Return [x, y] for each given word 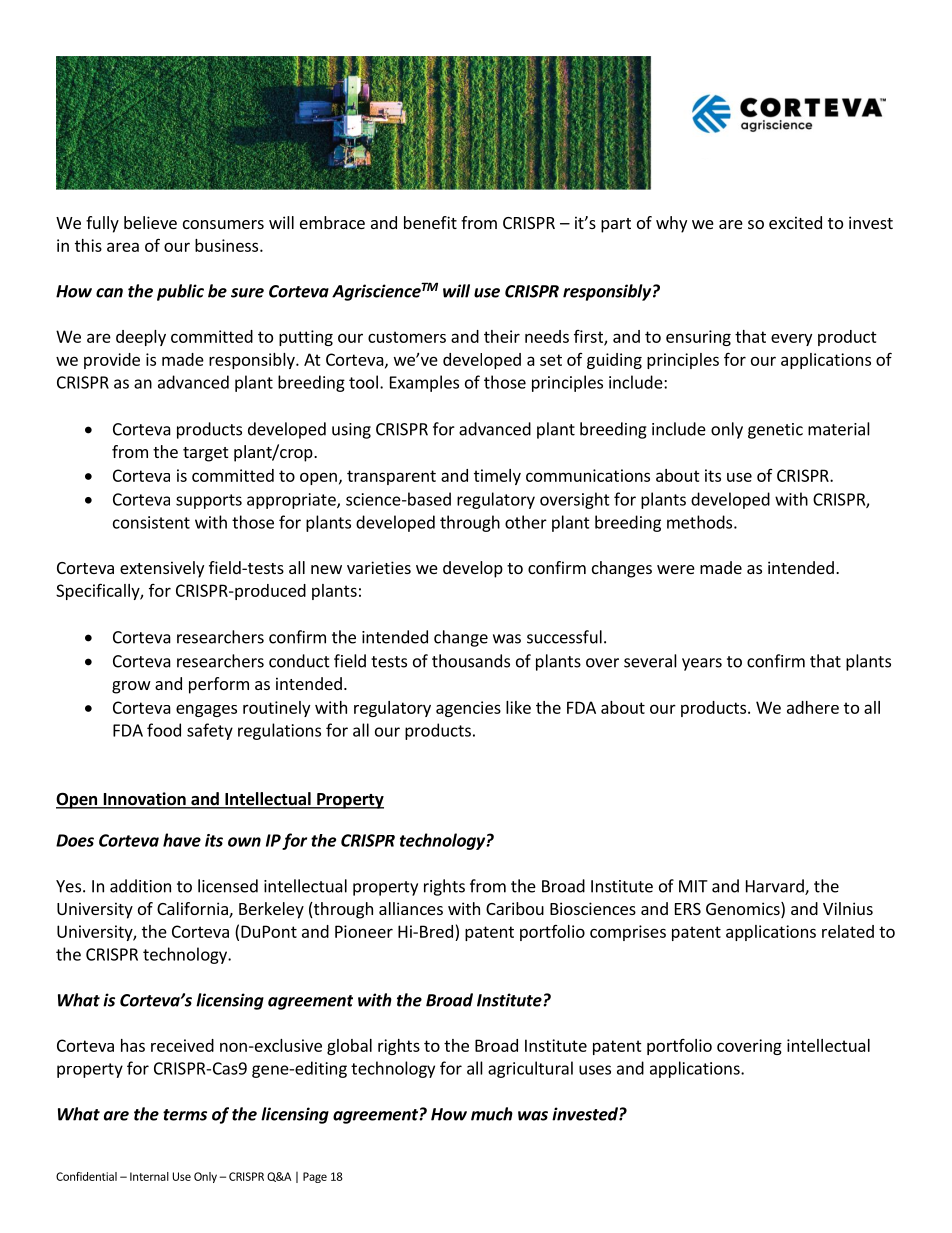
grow [131, 687]
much [492, 1114]
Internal [149, 1176]
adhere [813, 707]
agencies [468, 709]
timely [497, 477]
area [123, 247]
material [839, 429]
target [205, 454]
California [193, 910]
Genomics [744, 910]
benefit [430, 222]
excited [795, 222]
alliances [411, 908]
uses [595, 1070]
